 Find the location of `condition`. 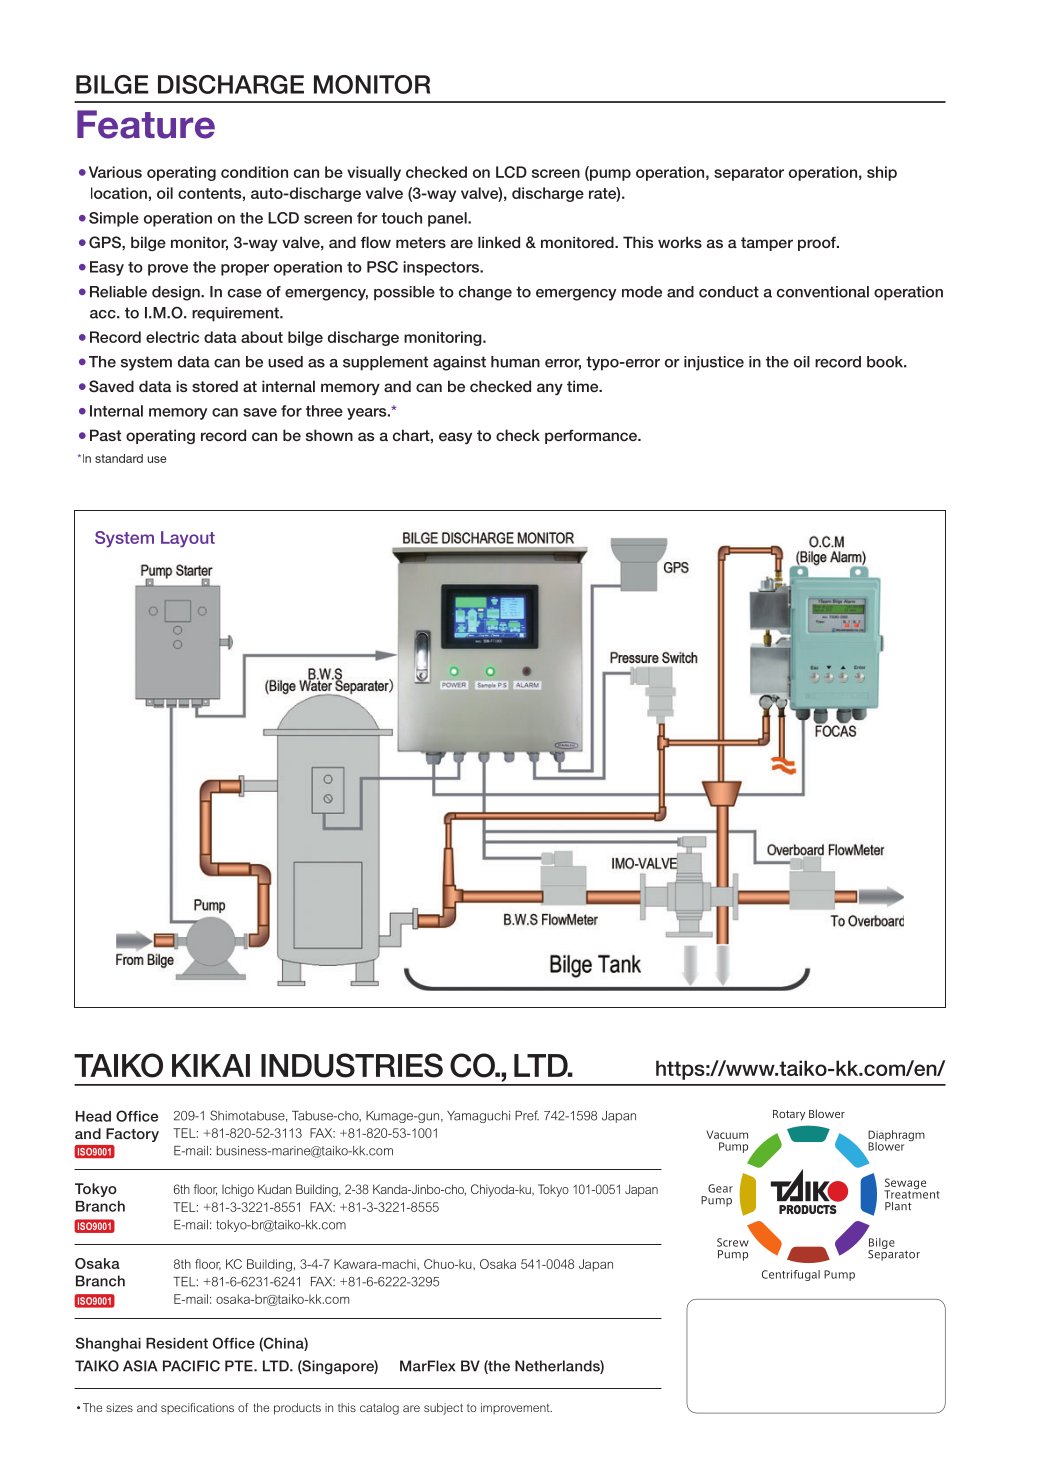

condition is located at coordinates (254, 172).
